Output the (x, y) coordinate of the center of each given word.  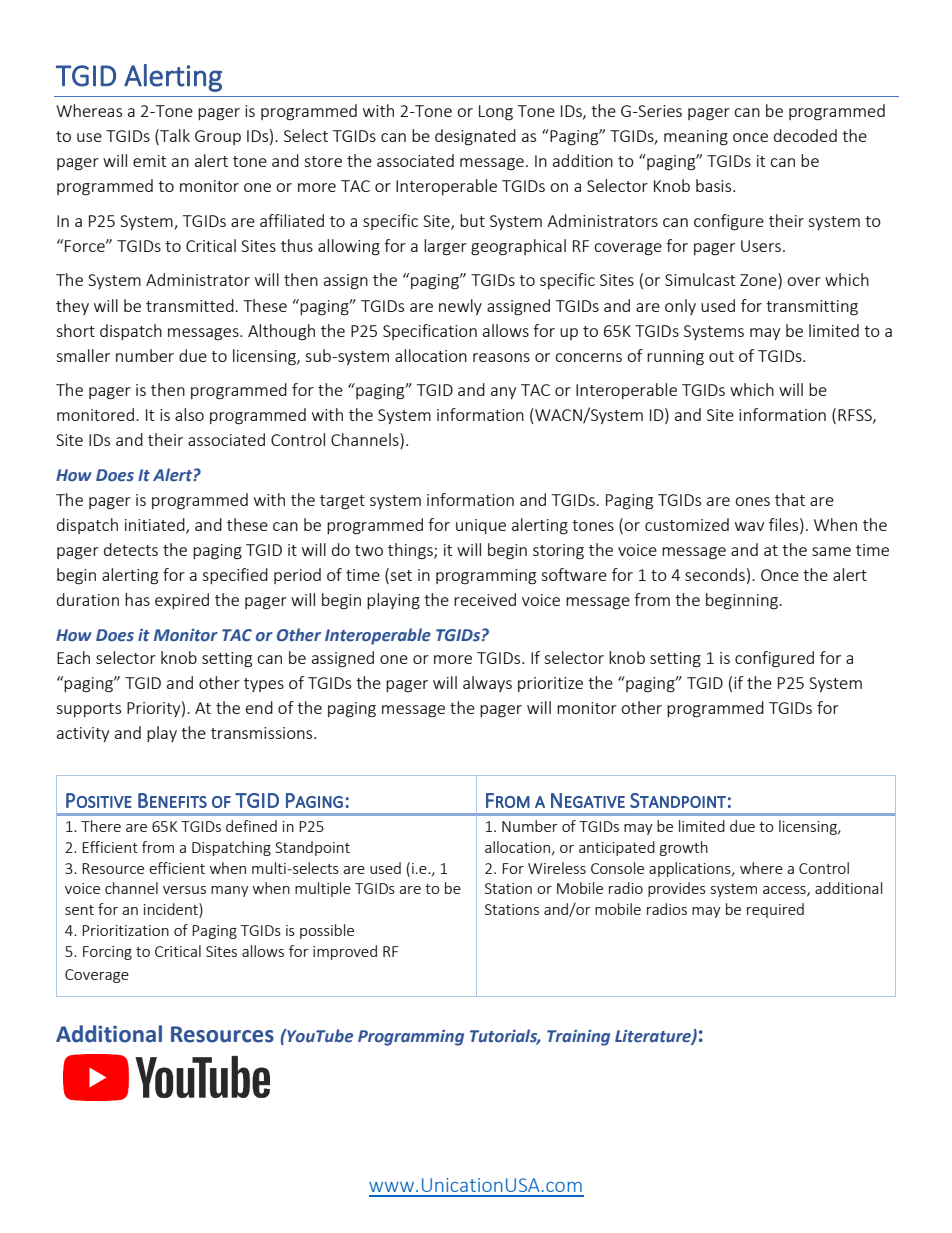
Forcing (107, 953)
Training (578, 1038)
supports (88, 710)
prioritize (550, 684)
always (487, 684)
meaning (696, 138)
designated (475, 137)
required (775, 910)
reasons (501, 357)
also (189, 414)
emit (149, 161)
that (790, 499)
